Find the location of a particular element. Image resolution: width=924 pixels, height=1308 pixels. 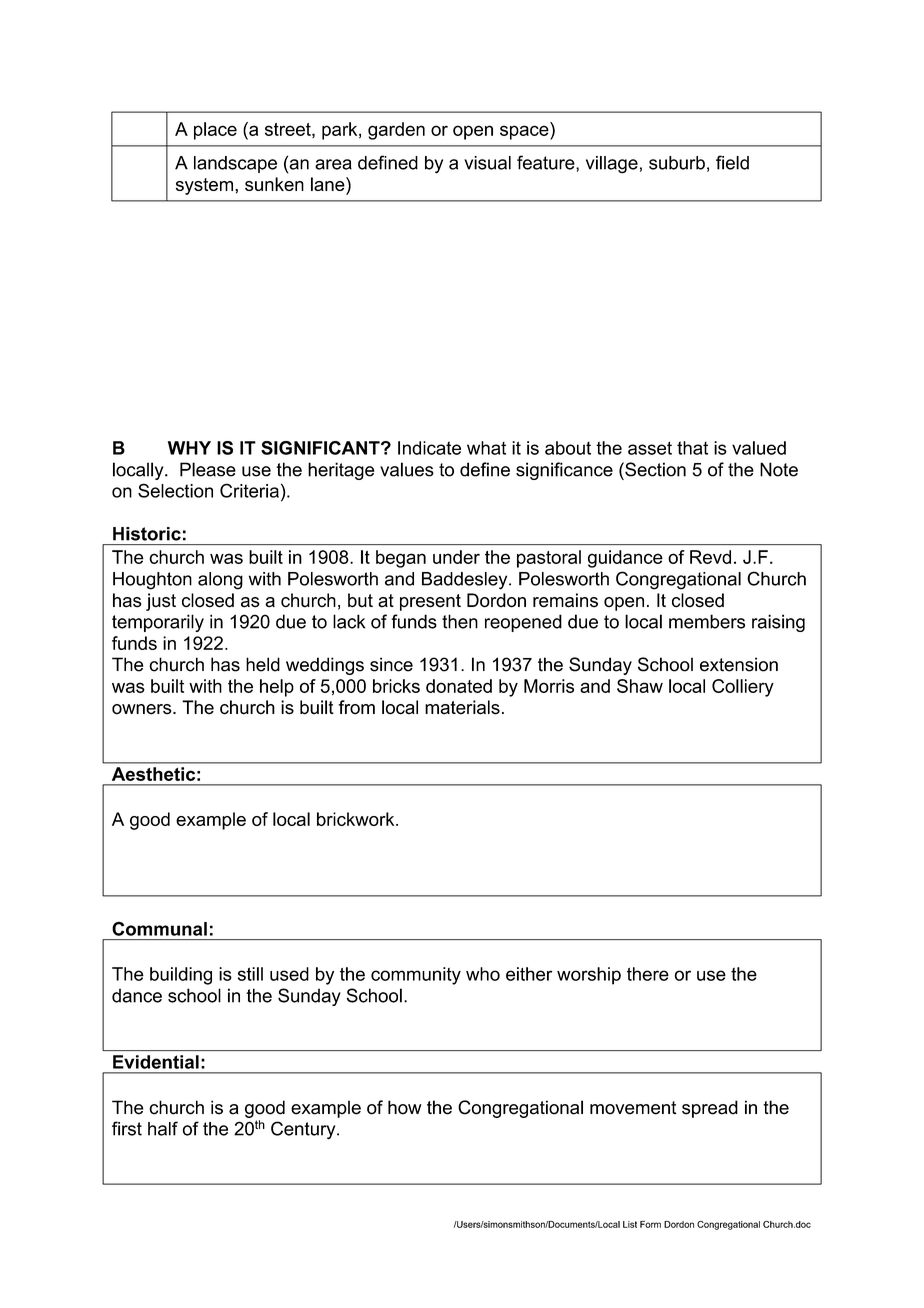

Selection is located at coordinates (175, 490).
